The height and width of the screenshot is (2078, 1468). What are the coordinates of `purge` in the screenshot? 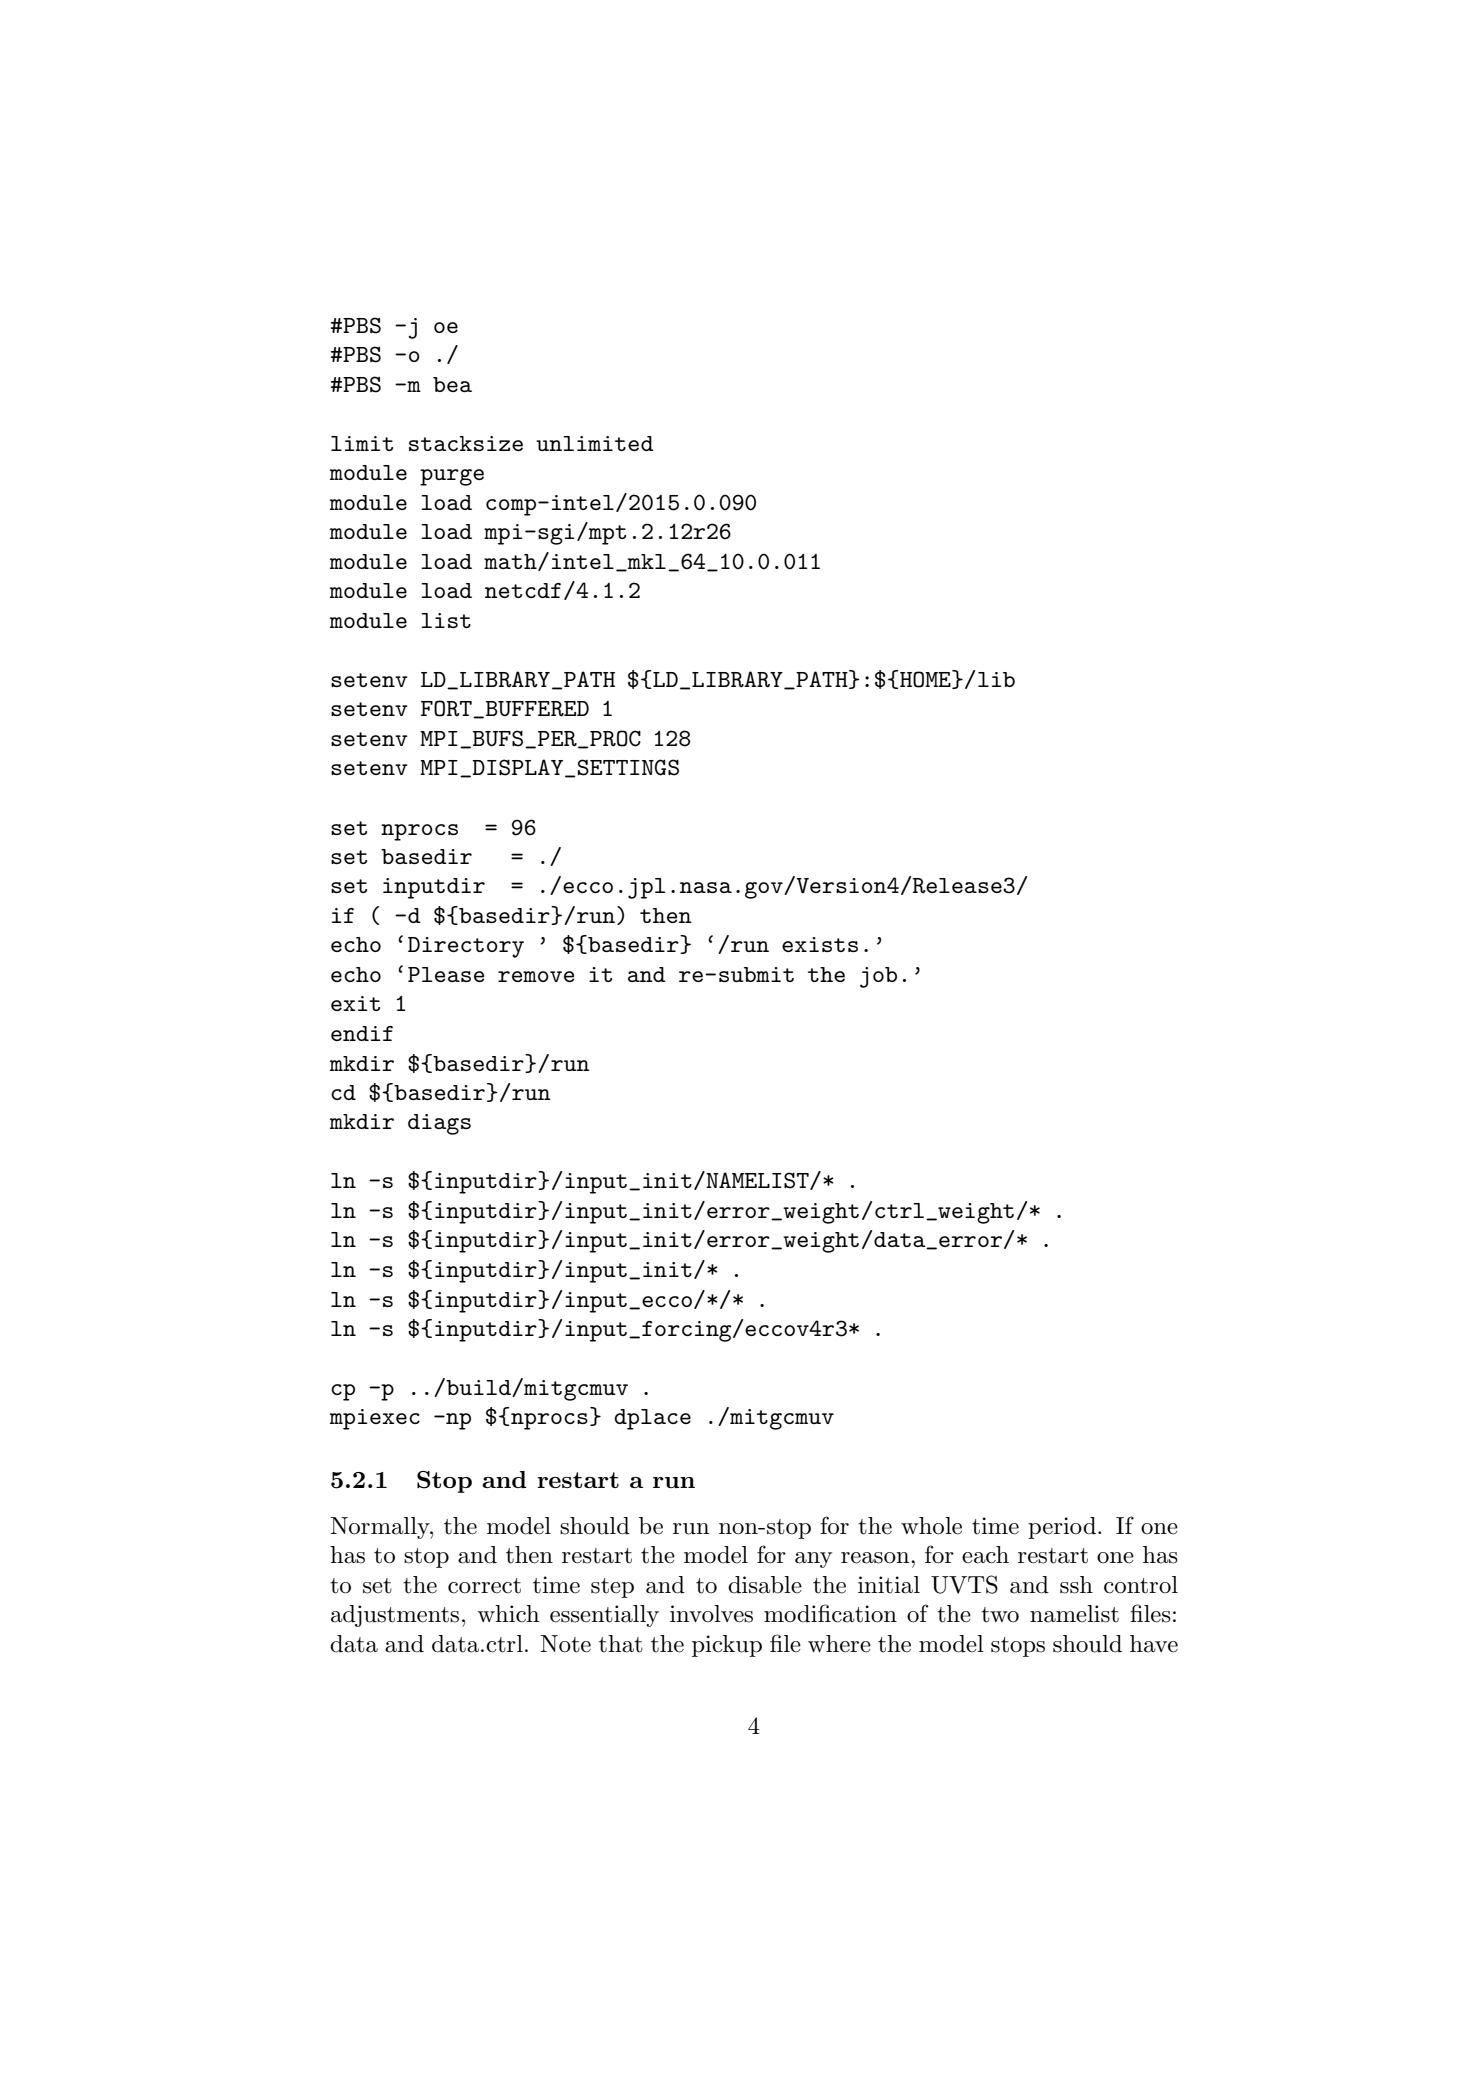 It's located at (452, 477).
